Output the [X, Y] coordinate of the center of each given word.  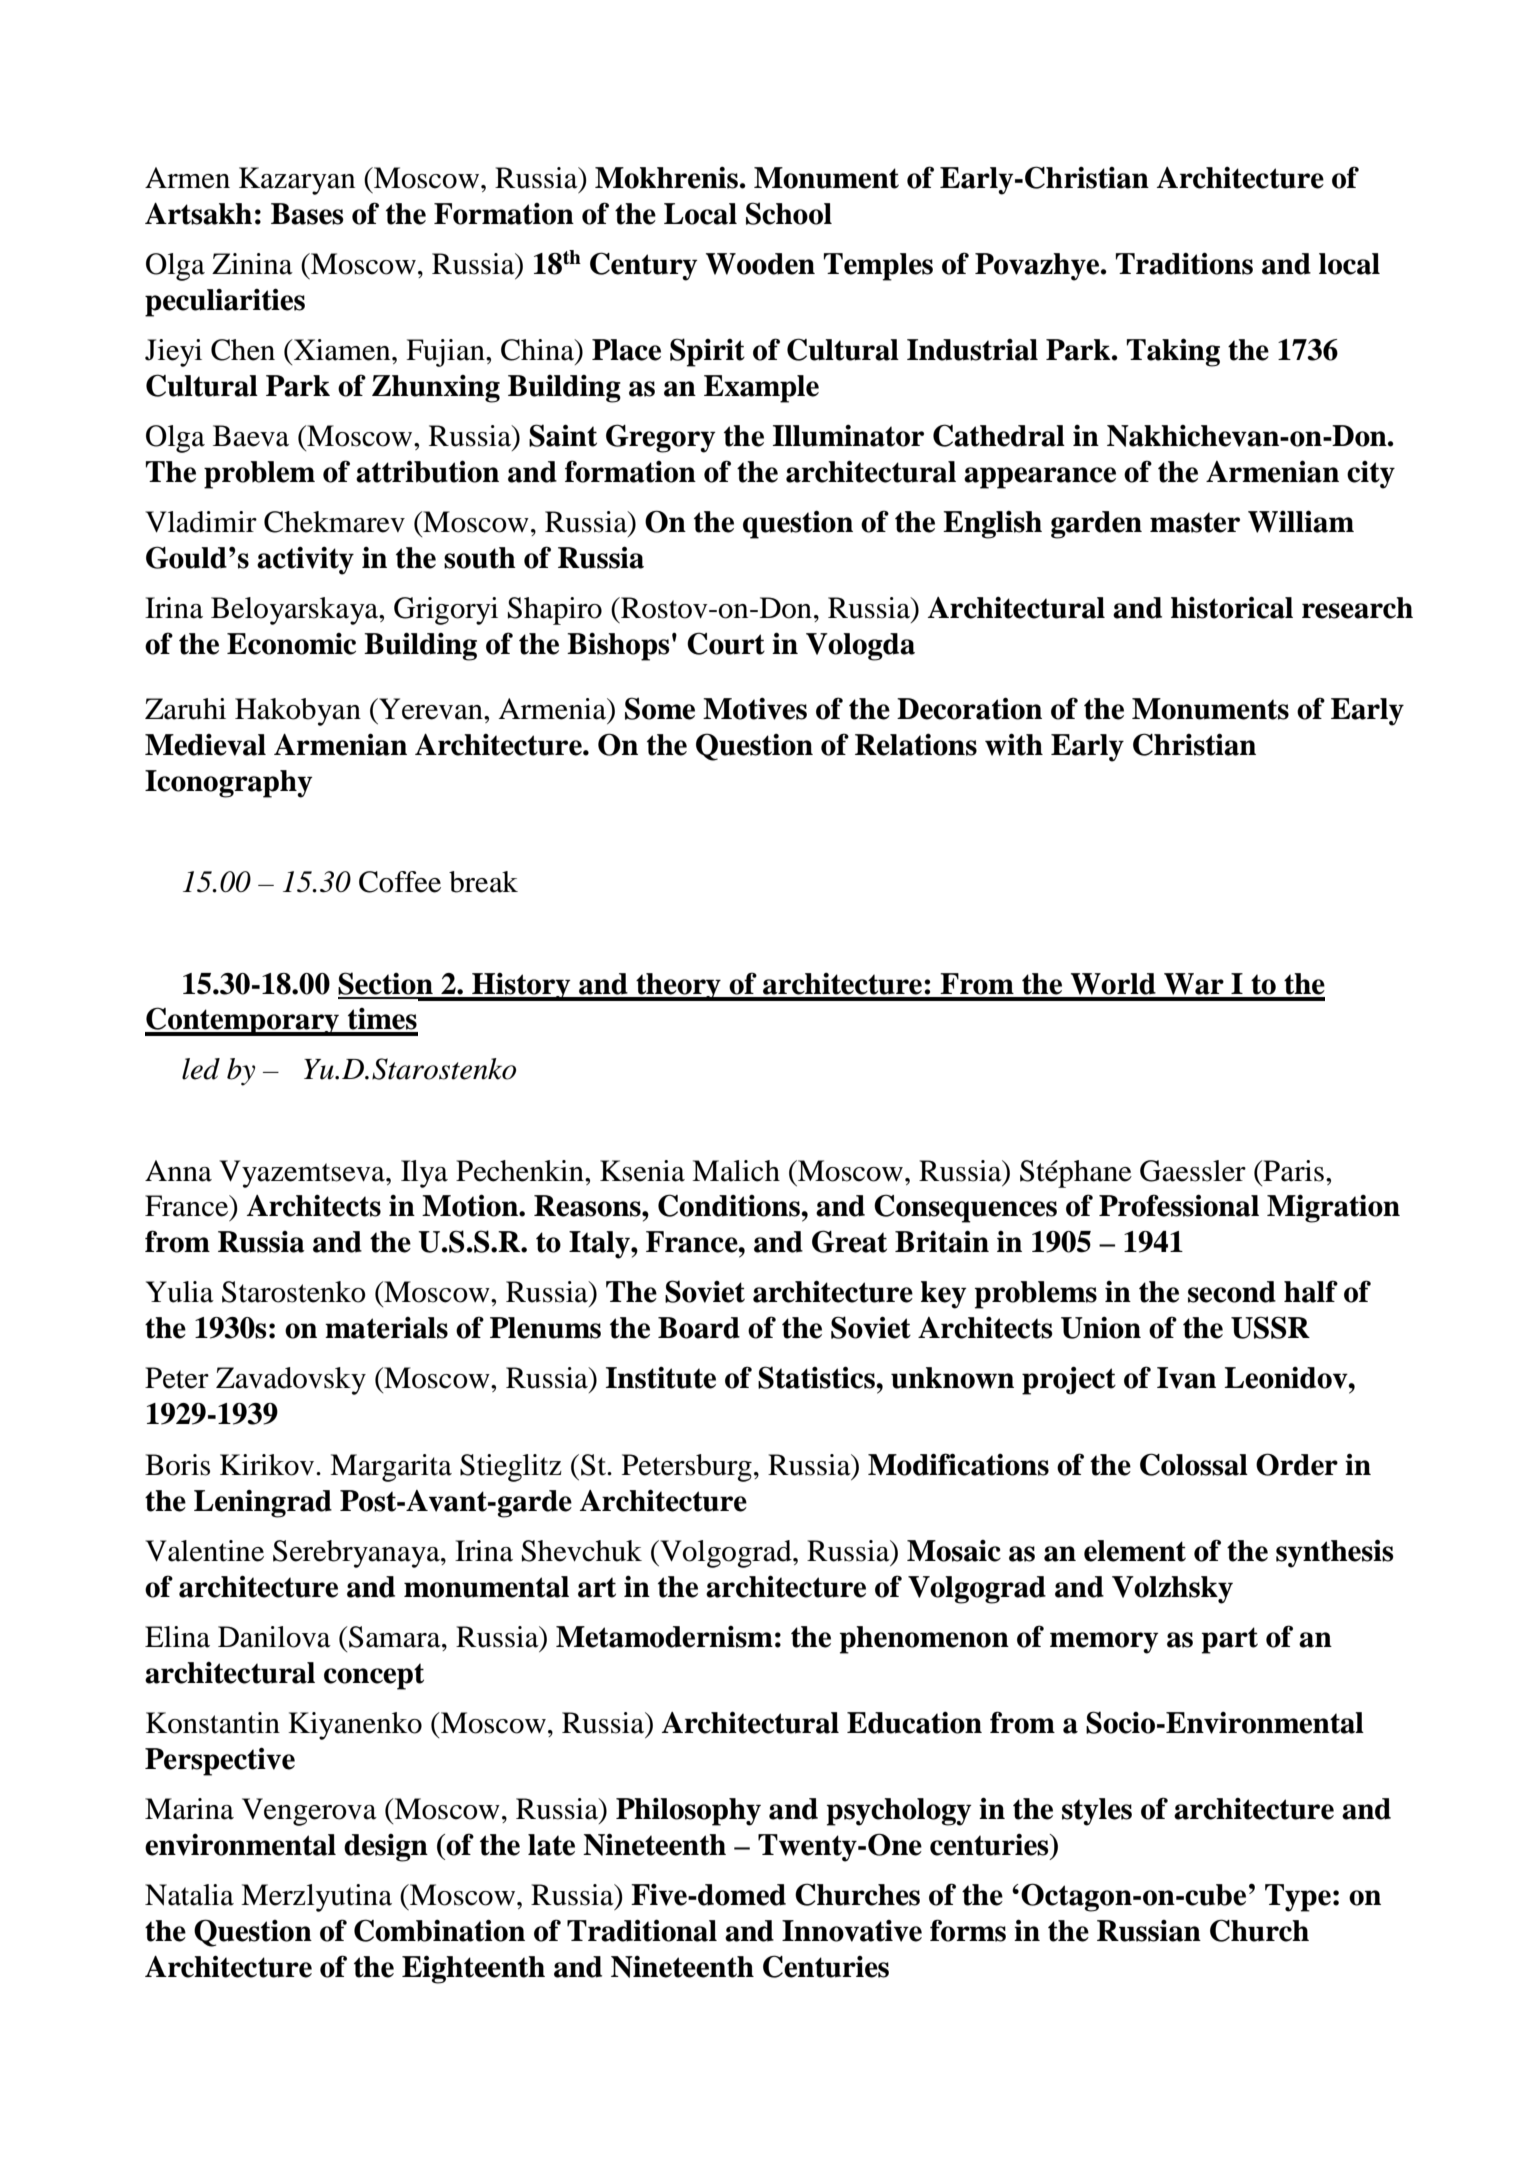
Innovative [852, 1931]
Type [1298, 1898]
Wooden [760, 264]
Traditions [1184, 263]
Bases [307, 214]
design [386, 1848]
